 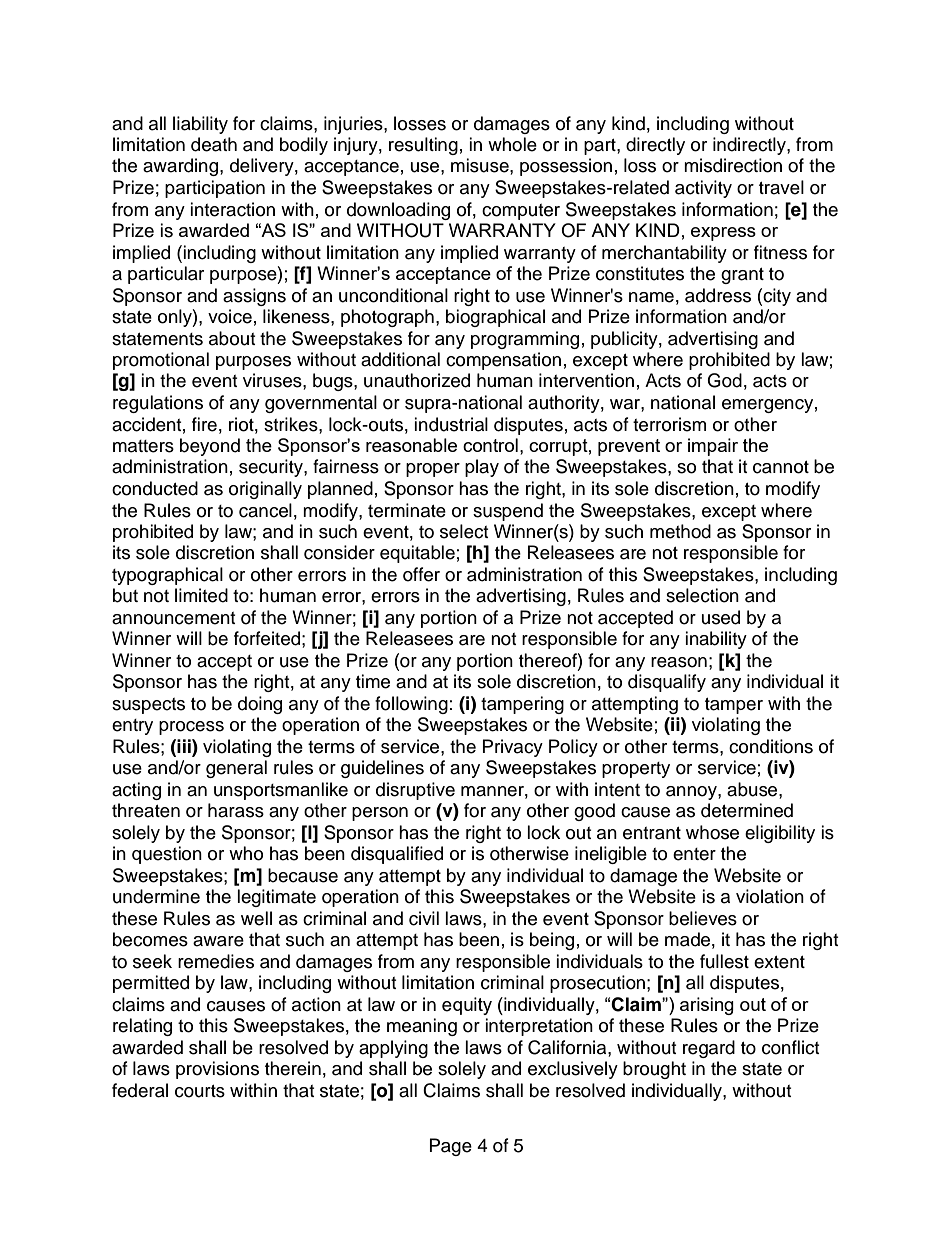 I want to click on play, so click(x=482, y=468).
